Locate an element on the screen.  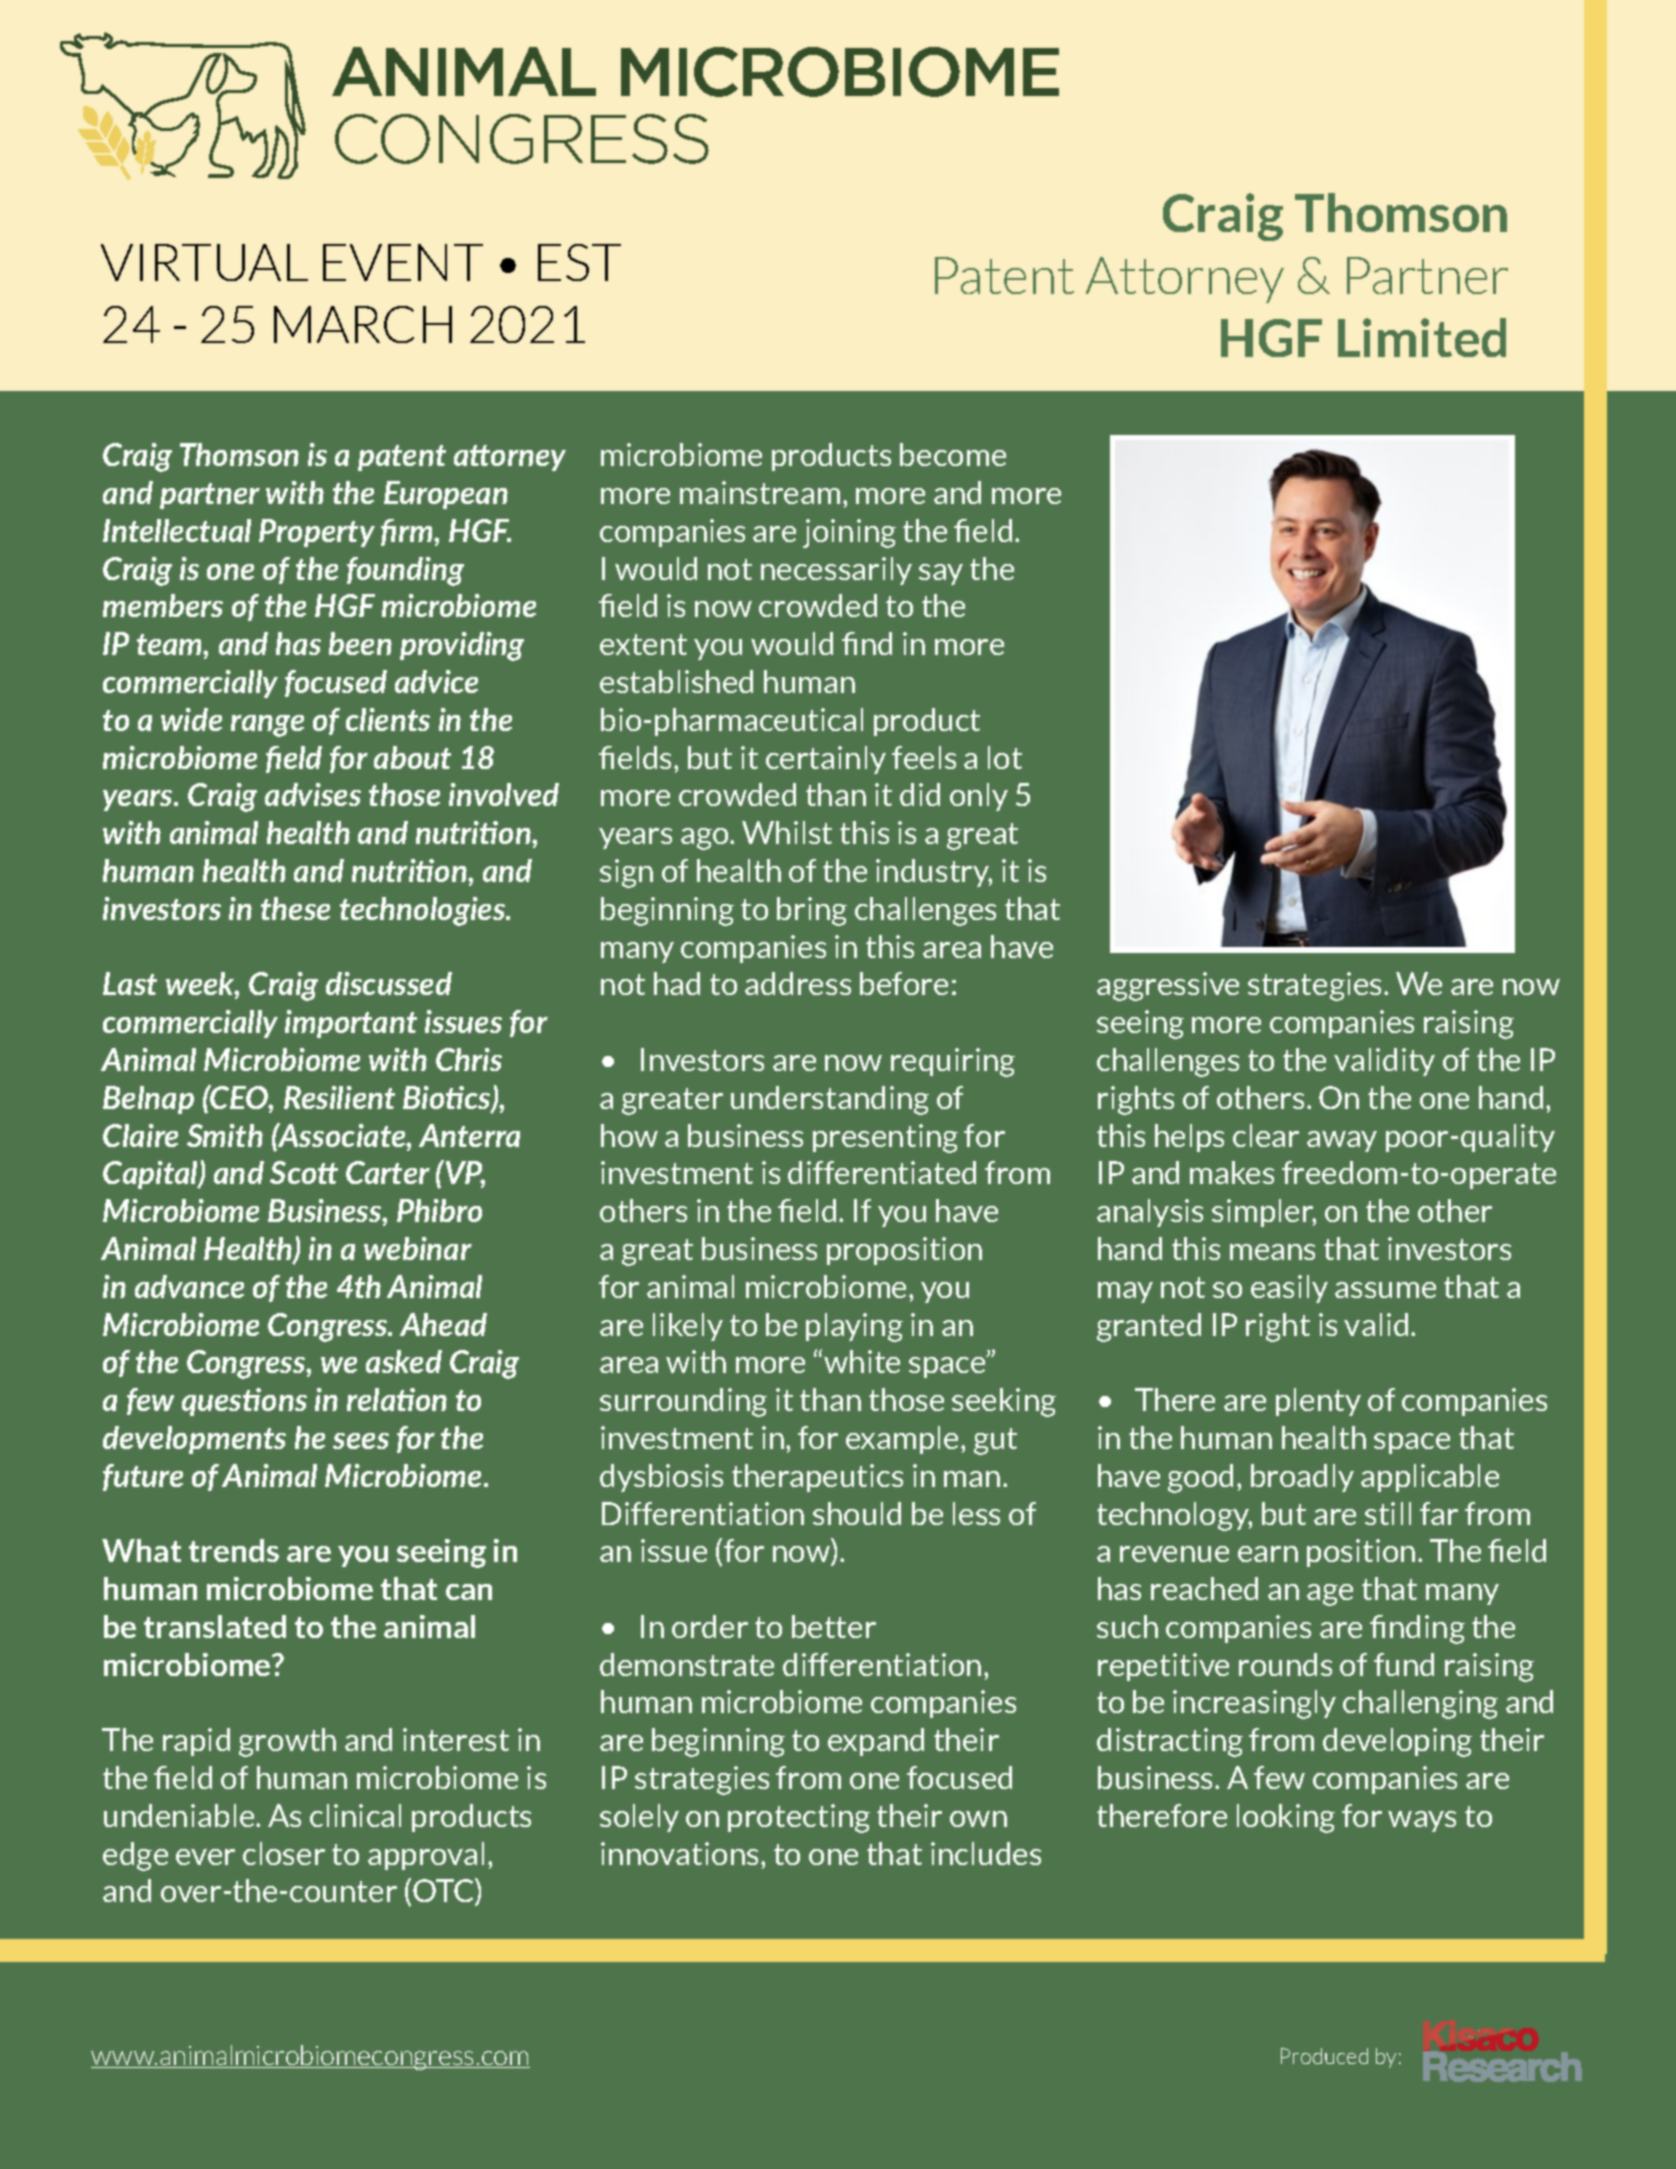
Limited is located at coordinates (1422, 337).
